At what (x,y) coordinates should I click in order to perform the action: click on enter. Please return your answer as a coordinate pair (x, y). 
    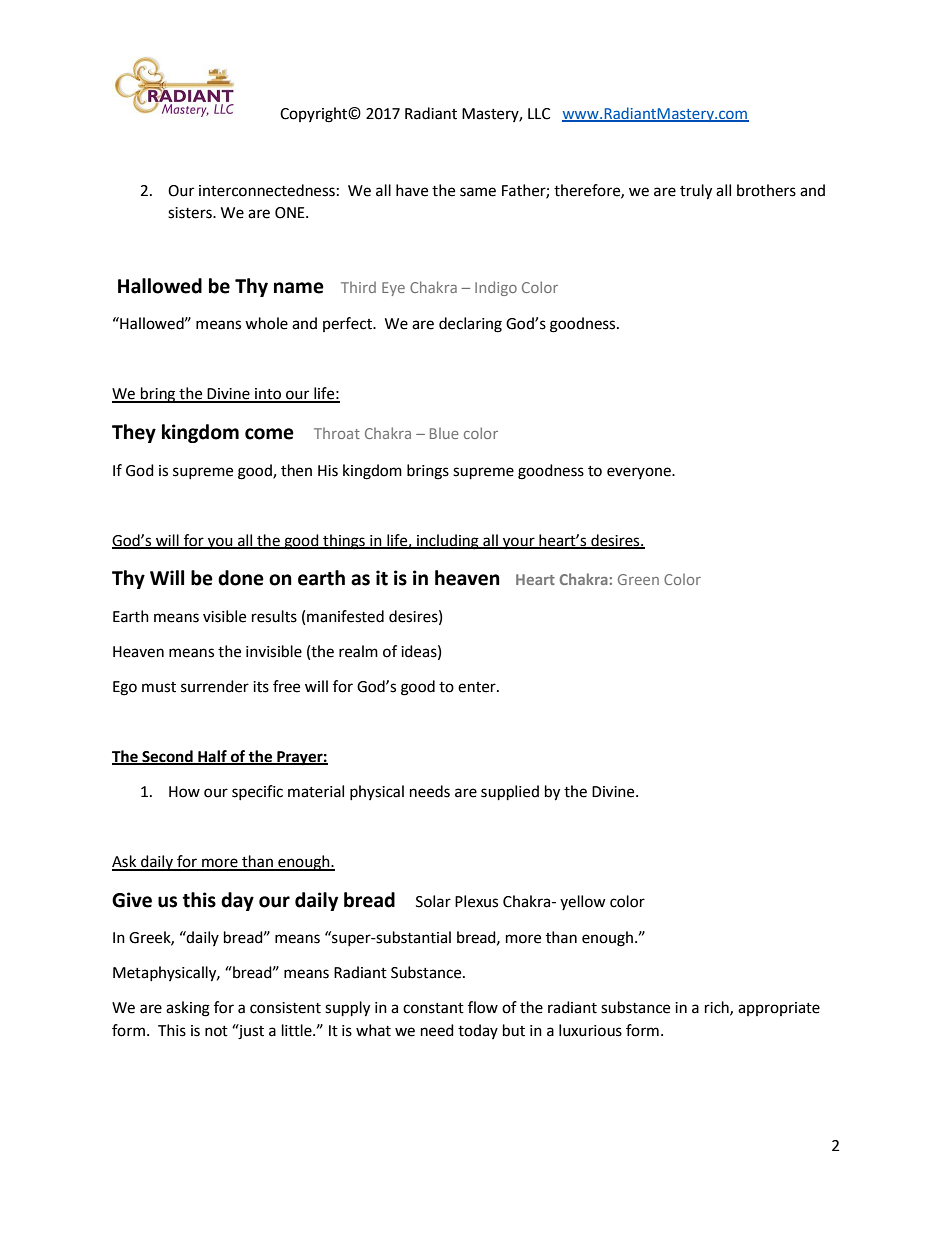
    Looking at the image, I should click on (478, 687).
